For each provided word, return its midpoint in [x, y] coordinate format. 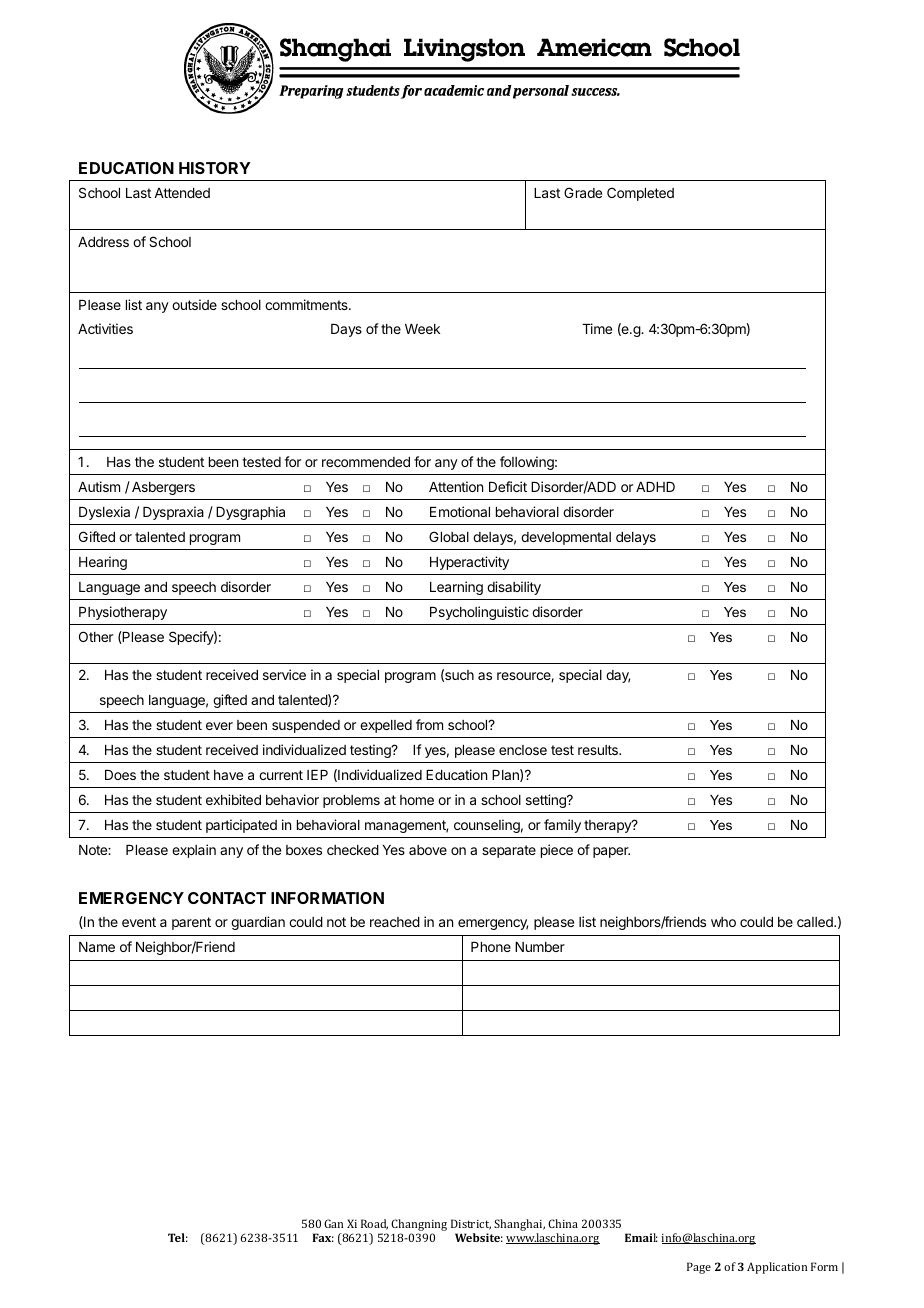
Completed [640, 194]
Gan [333, 1223]
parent [191, 923]
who [723, 922]
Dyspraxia [173, 513]
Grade [583, 192]
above [428, 850]
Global [449, 536]
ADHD [655, 487]
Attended [182, 193]
